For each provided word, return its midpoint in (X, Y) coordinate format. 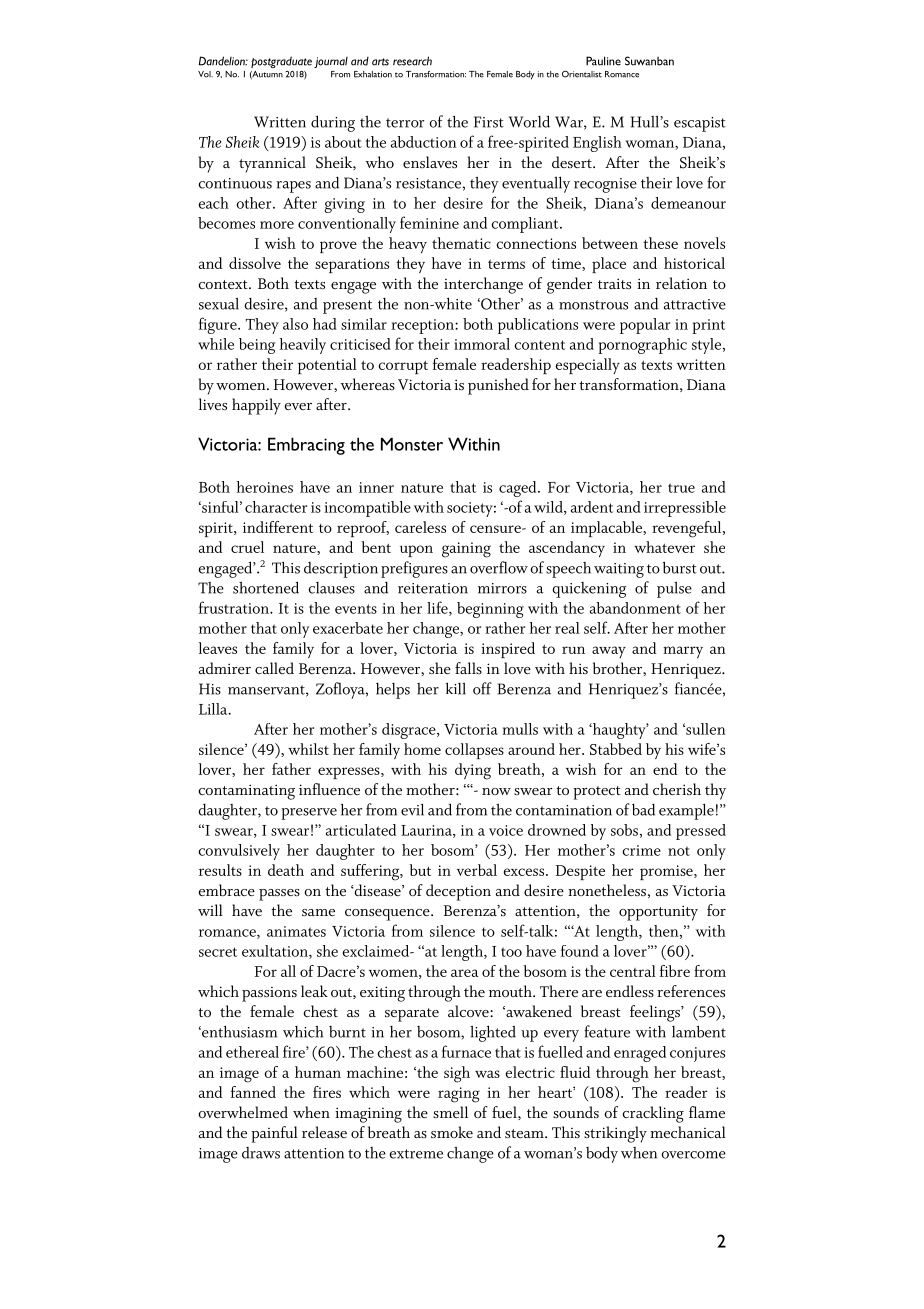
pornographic (642, 346)
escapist (700, 124)
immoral (482, 344)
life (438, 608)
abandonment (635, 608)
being (257, 346)
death (286, 870)
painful (274, 1134)
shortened (266, 587)
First (489, 122)
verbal (477, 870)
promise (667, 872)
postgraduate (281, 62)
